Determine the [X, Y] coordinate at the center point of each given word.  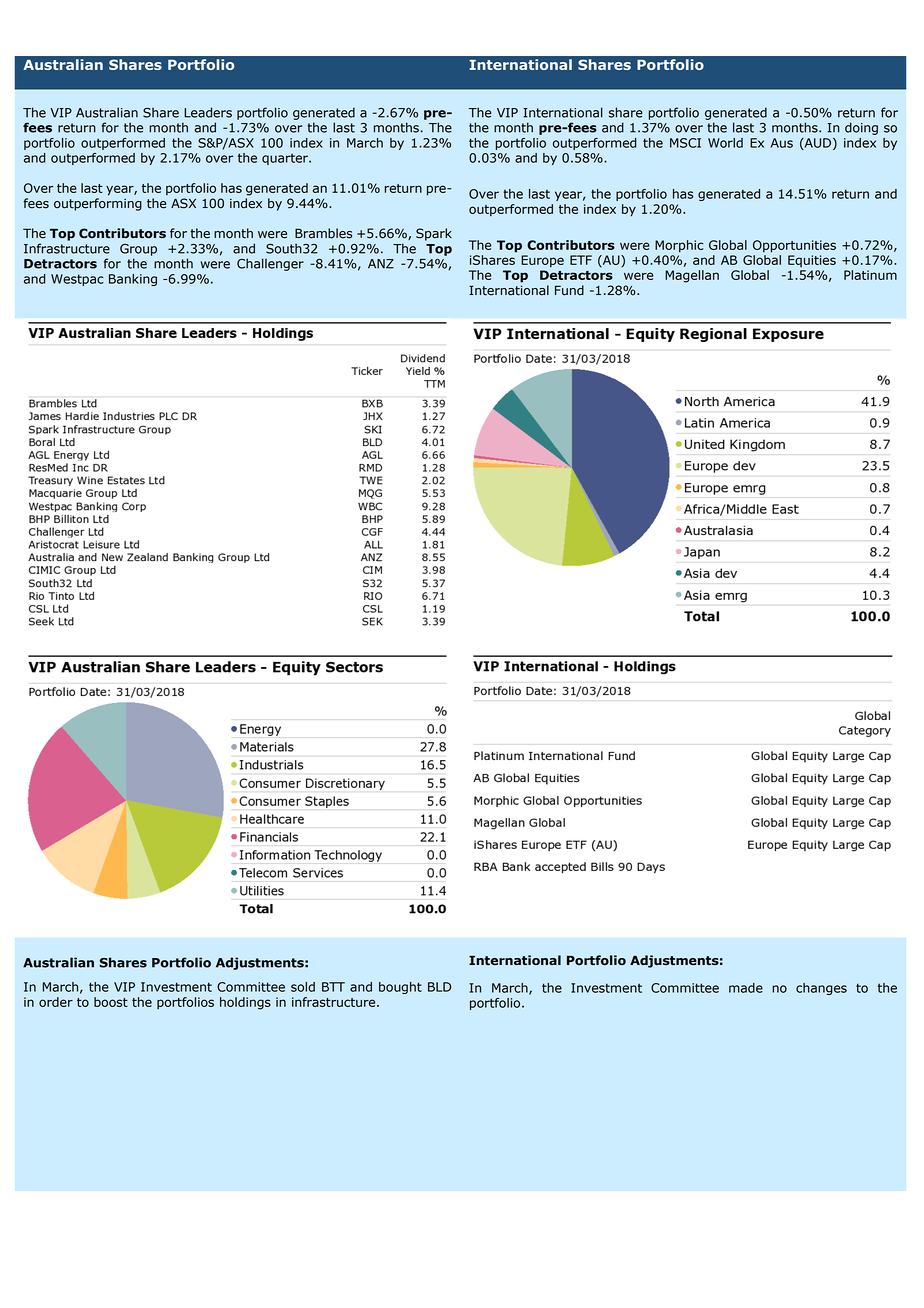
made [746, 988]
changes [821, 989]
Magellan [692, 276]
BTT [333, 987]
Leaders [208, 112]
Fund [569, 290]
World [725, 143]
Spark [434, 234]
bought [400, 988]
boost [111, 1002]
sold [303, 987]
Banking [133, 280]
